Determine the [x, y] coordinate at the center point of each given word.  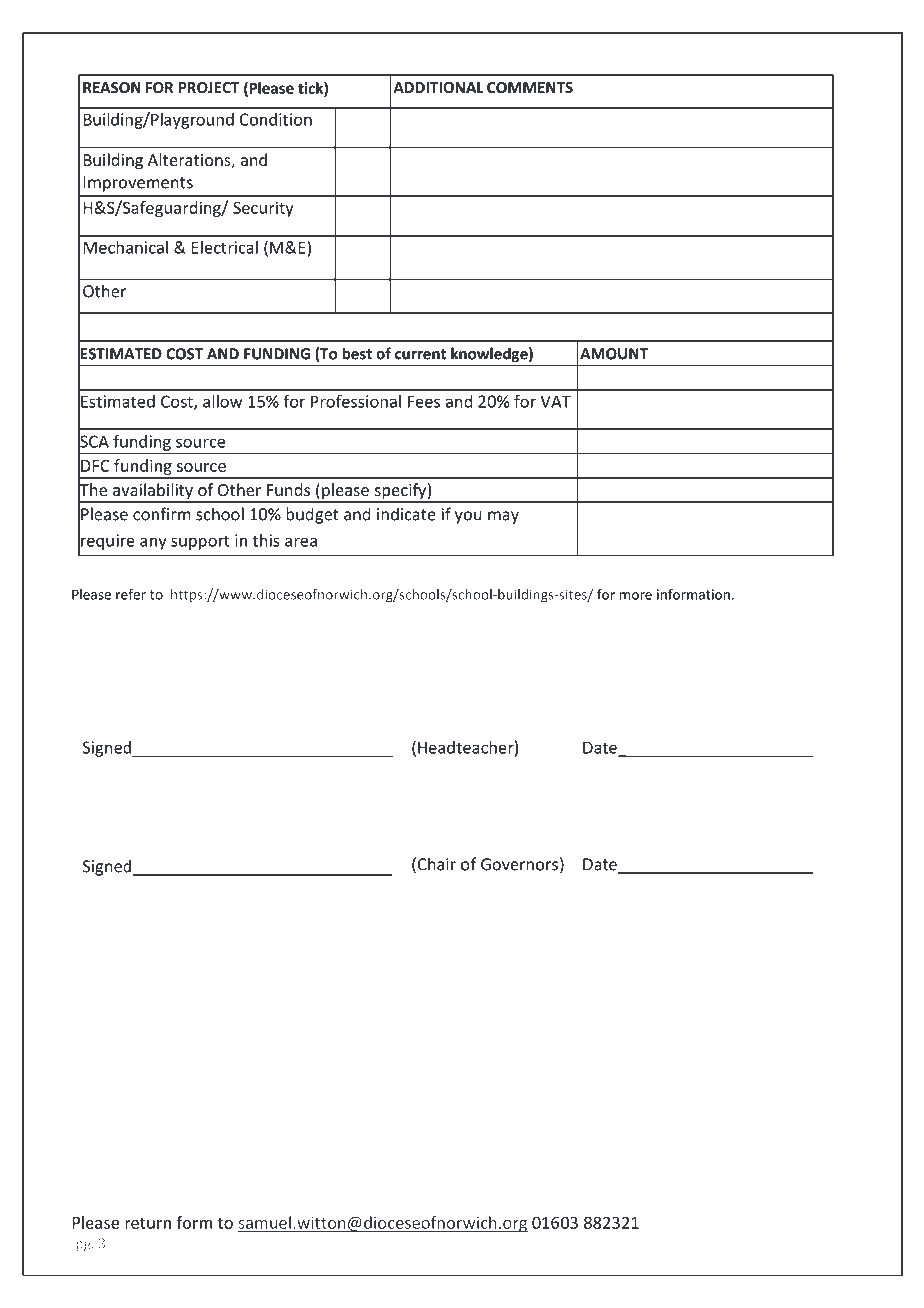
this [266, 540]
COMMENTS [530, 87]
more [636, 596]
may [503, 517]
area [301, 542]
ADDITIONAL [438, 87]
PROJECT [209, 87]
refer [131, 594]
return [148, 1223]
